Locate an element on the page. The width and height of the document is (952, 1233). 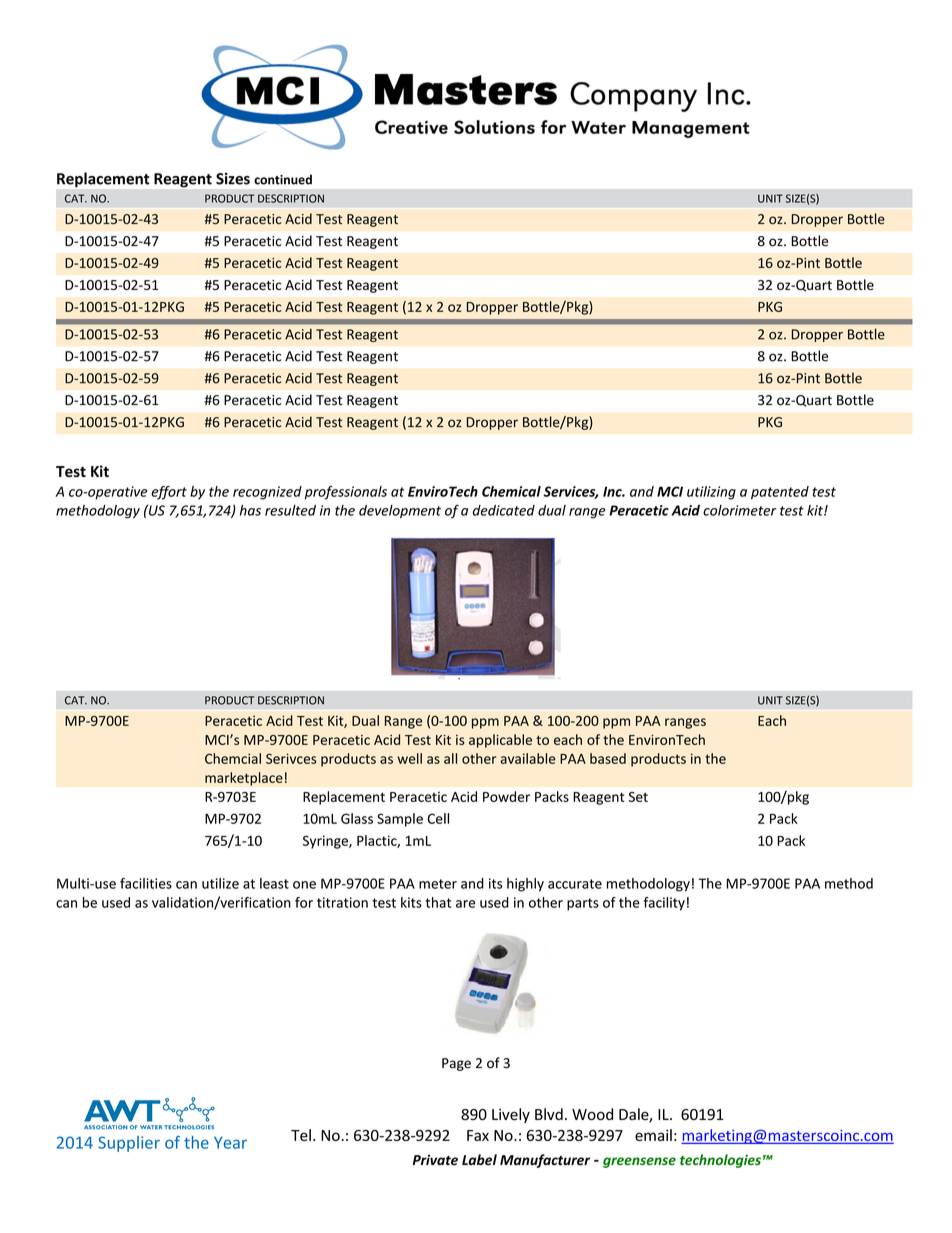
dedicated is located at coordinates (504, 510).
